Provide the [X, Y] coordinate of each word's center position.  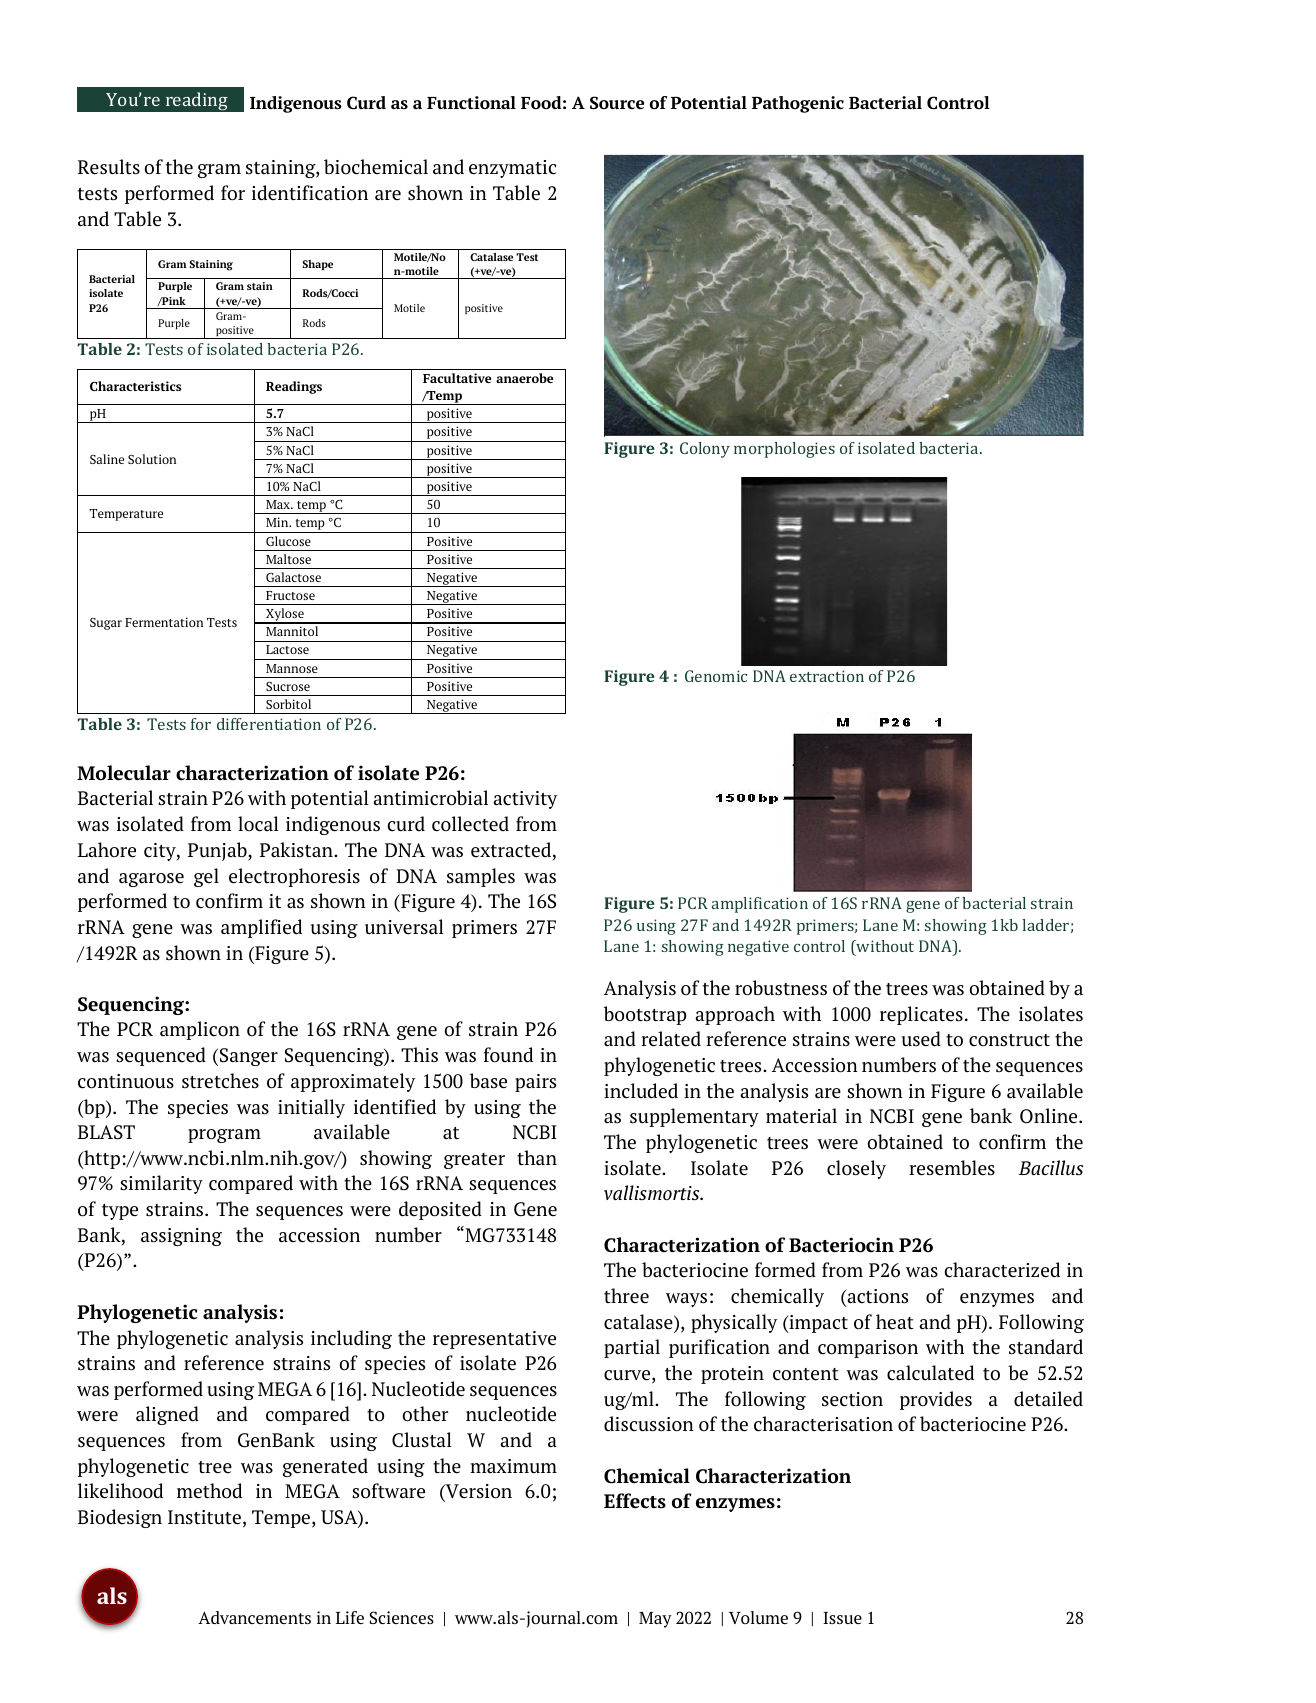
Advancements [254, 1617]
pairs [535, 1083]
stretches [220, 1081]
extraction [827, 676]
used [921, 1039]
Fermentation [164, 622]
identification [310, 193]
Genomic [716, 676]
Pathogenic [798, 104]
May [655, 1620]
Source [617, 102]
